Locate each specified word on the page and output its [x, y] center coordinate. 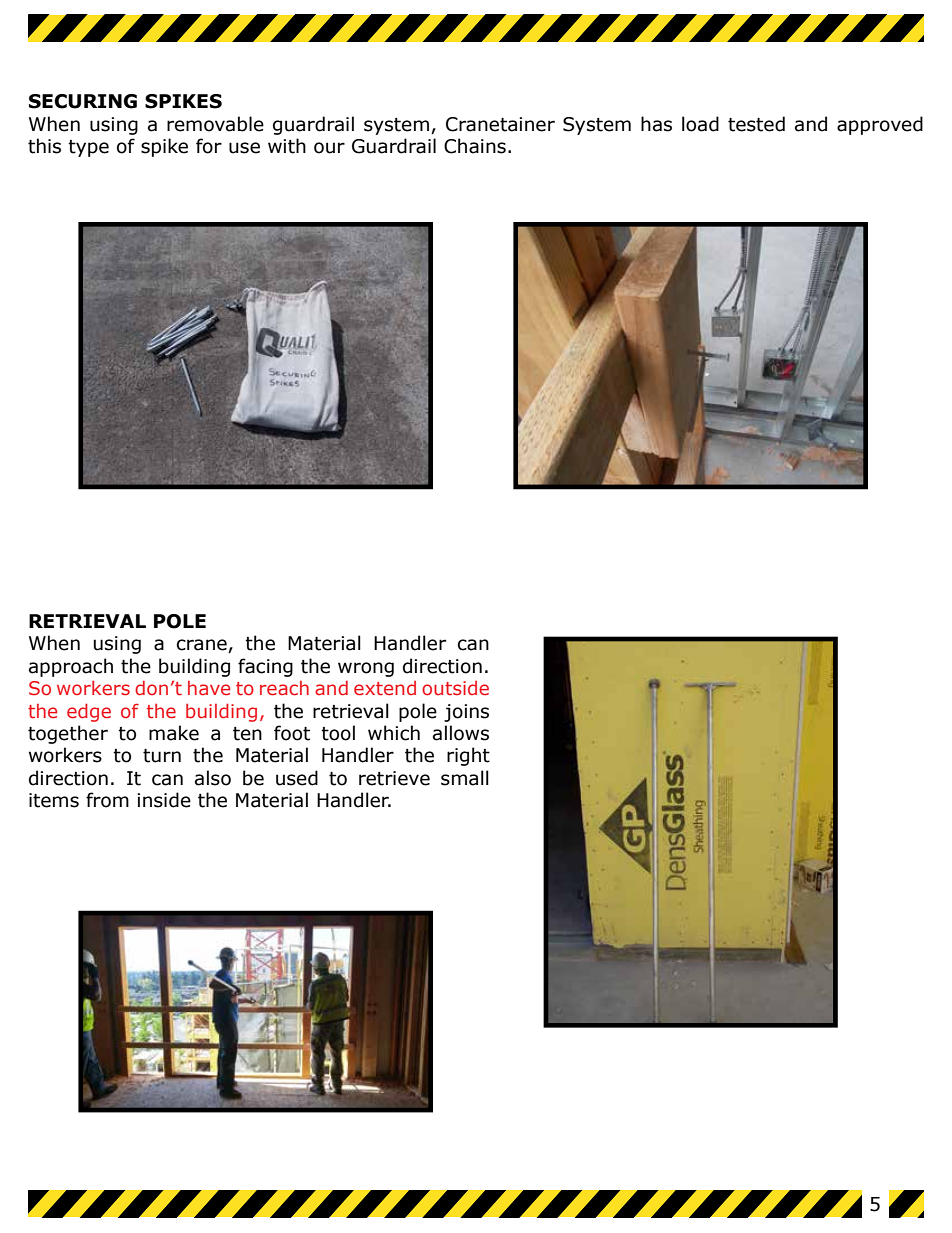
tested [756, 124]
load [700, 124]
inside [164, 800]
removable [215, 124]
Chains [475, 146]
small [465, 778]
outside [455, 688]
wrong [366, 669]
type [88, 148]
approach [71, 667]
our [329, 148]
